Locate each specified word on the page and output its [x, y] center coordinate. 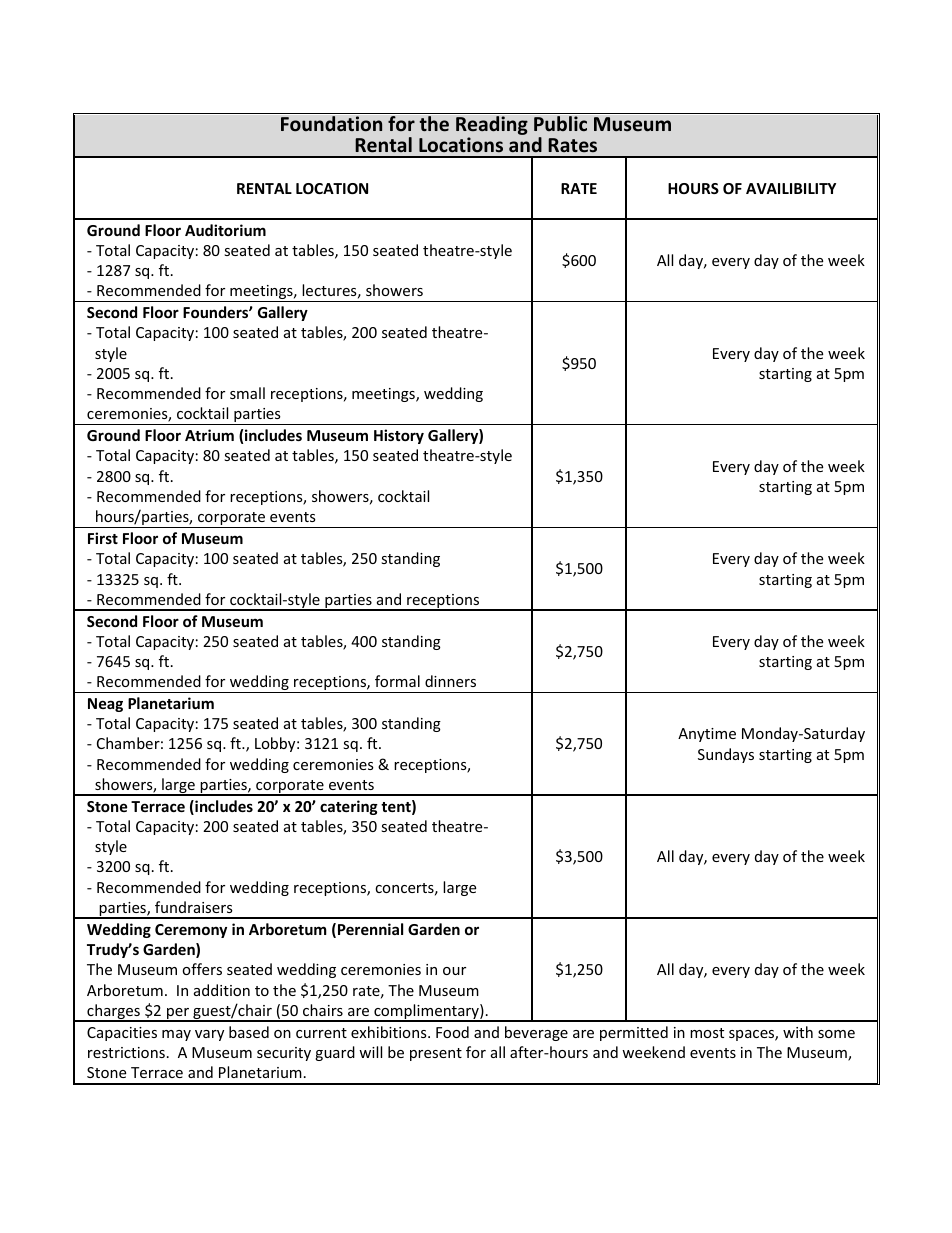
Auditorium [225, 230]
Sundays [726, 755]
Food [452, 1032]
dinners [450, 681]
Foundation [331, 124]
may [176, 1035]
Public [560, 123]
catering [349, 807]
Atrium [209, 435]
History [399, 436]
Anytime [707, 735]
